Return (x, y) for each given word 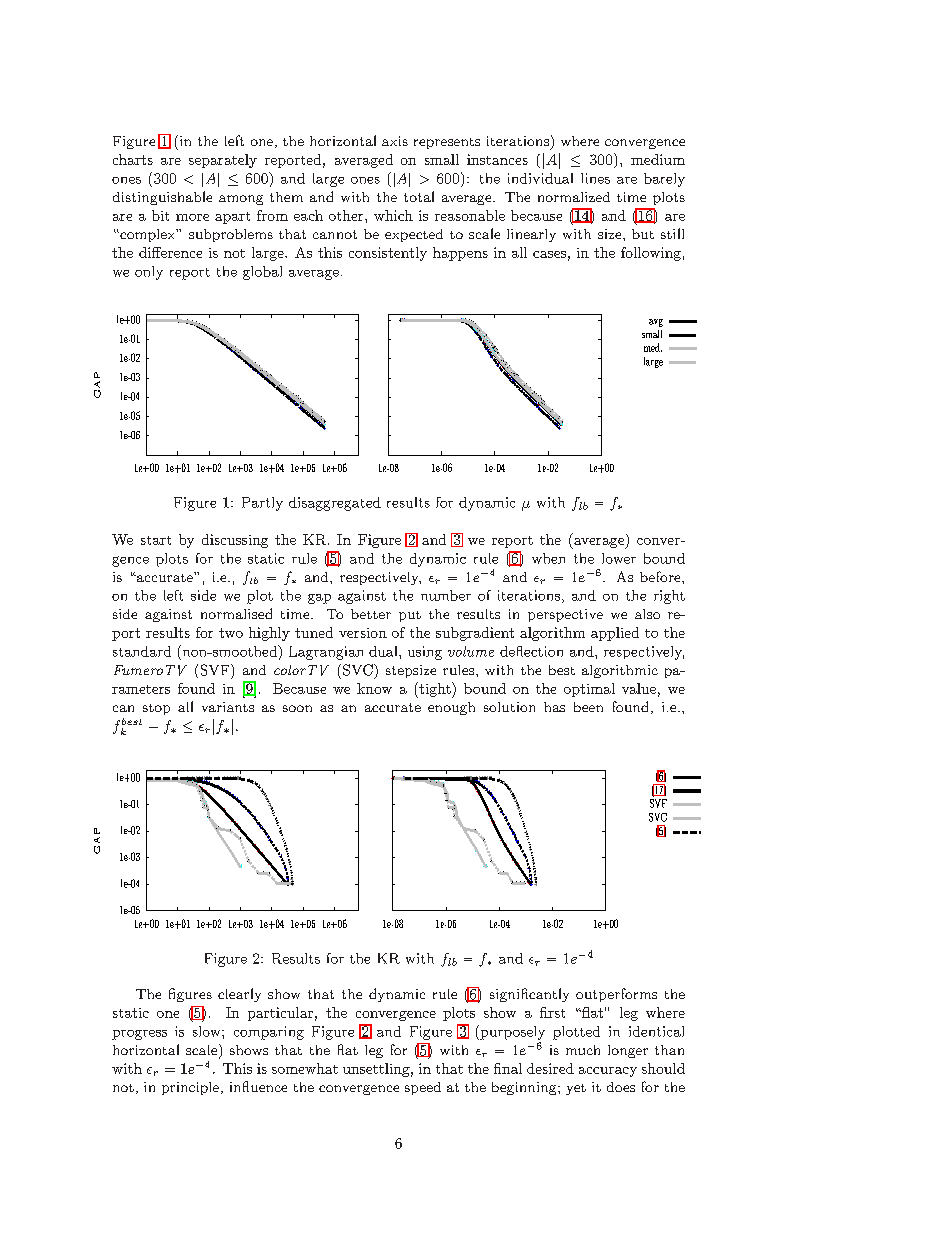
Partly (262, 504)
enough (451, 708)
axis (395, 141)
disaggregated (335, 504)
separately (223, 161)
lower (619, 558)
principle (192, 1088)
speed (423, 1088)
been (588, 707)
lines (595, 178)
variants (228, 707)
